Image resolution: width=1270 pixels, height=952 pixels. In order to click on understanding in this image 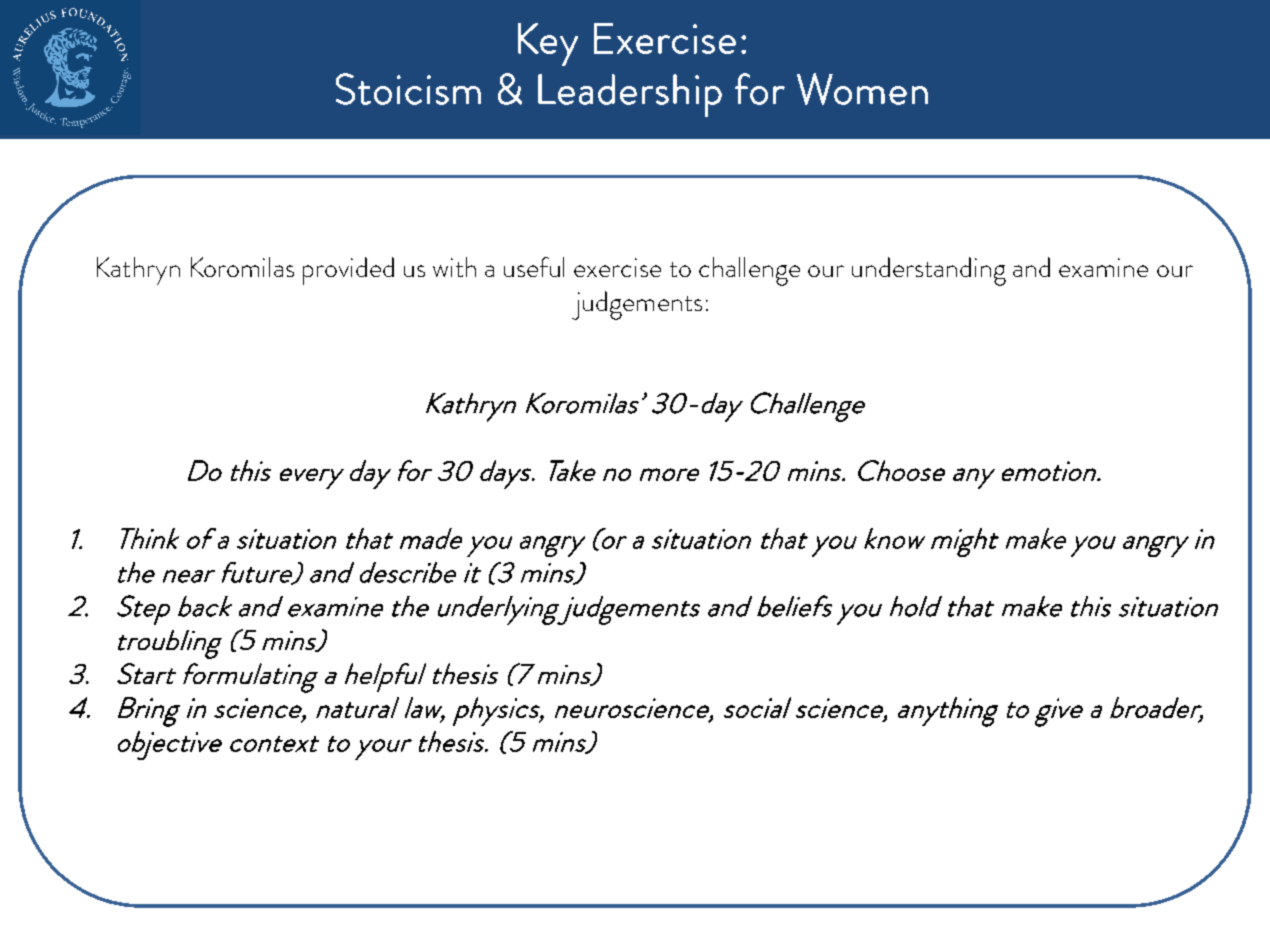, I will do `click(929, 271)`.
